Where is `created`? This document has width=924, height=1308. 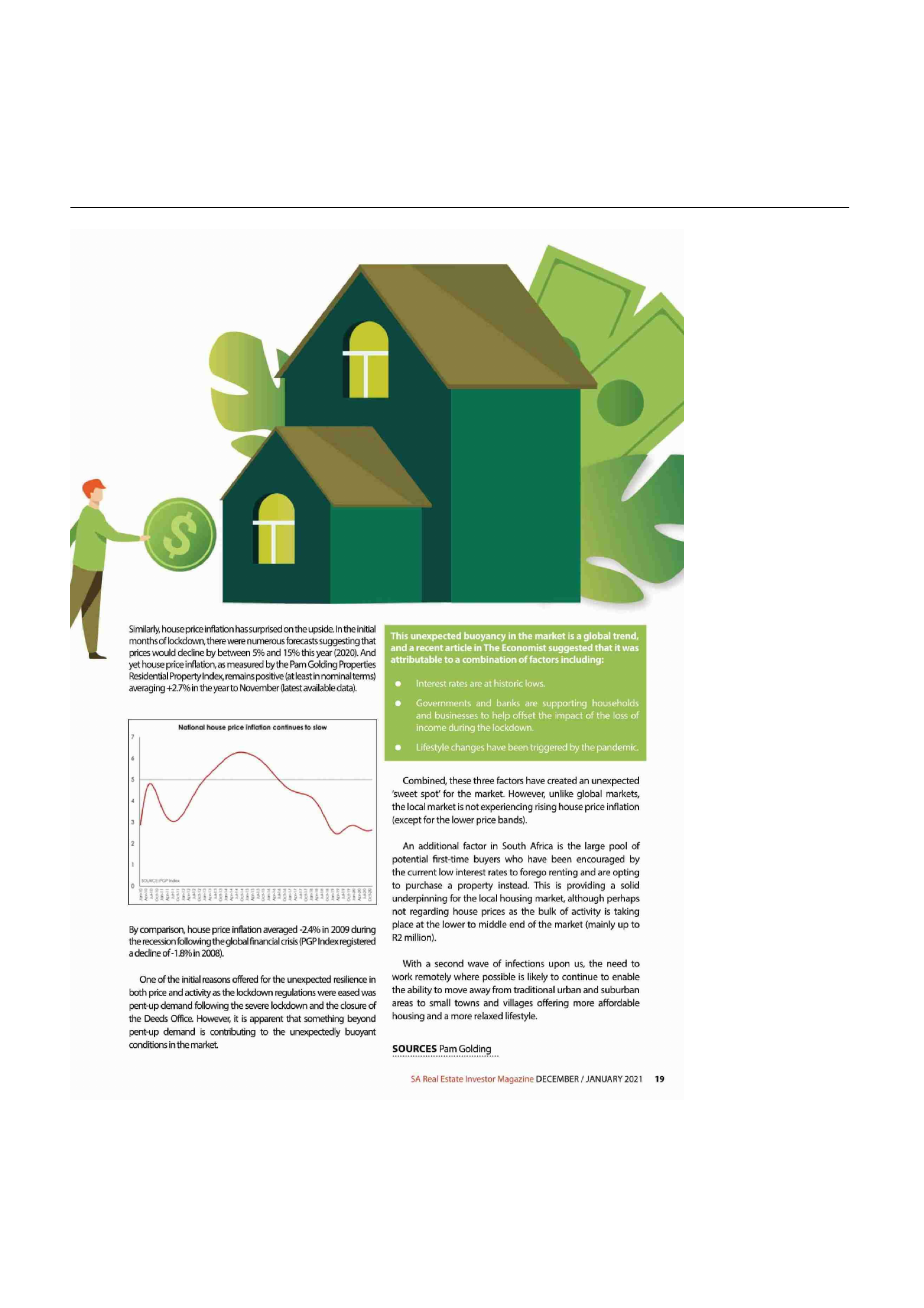
created is located at coordinates (562, 780).
